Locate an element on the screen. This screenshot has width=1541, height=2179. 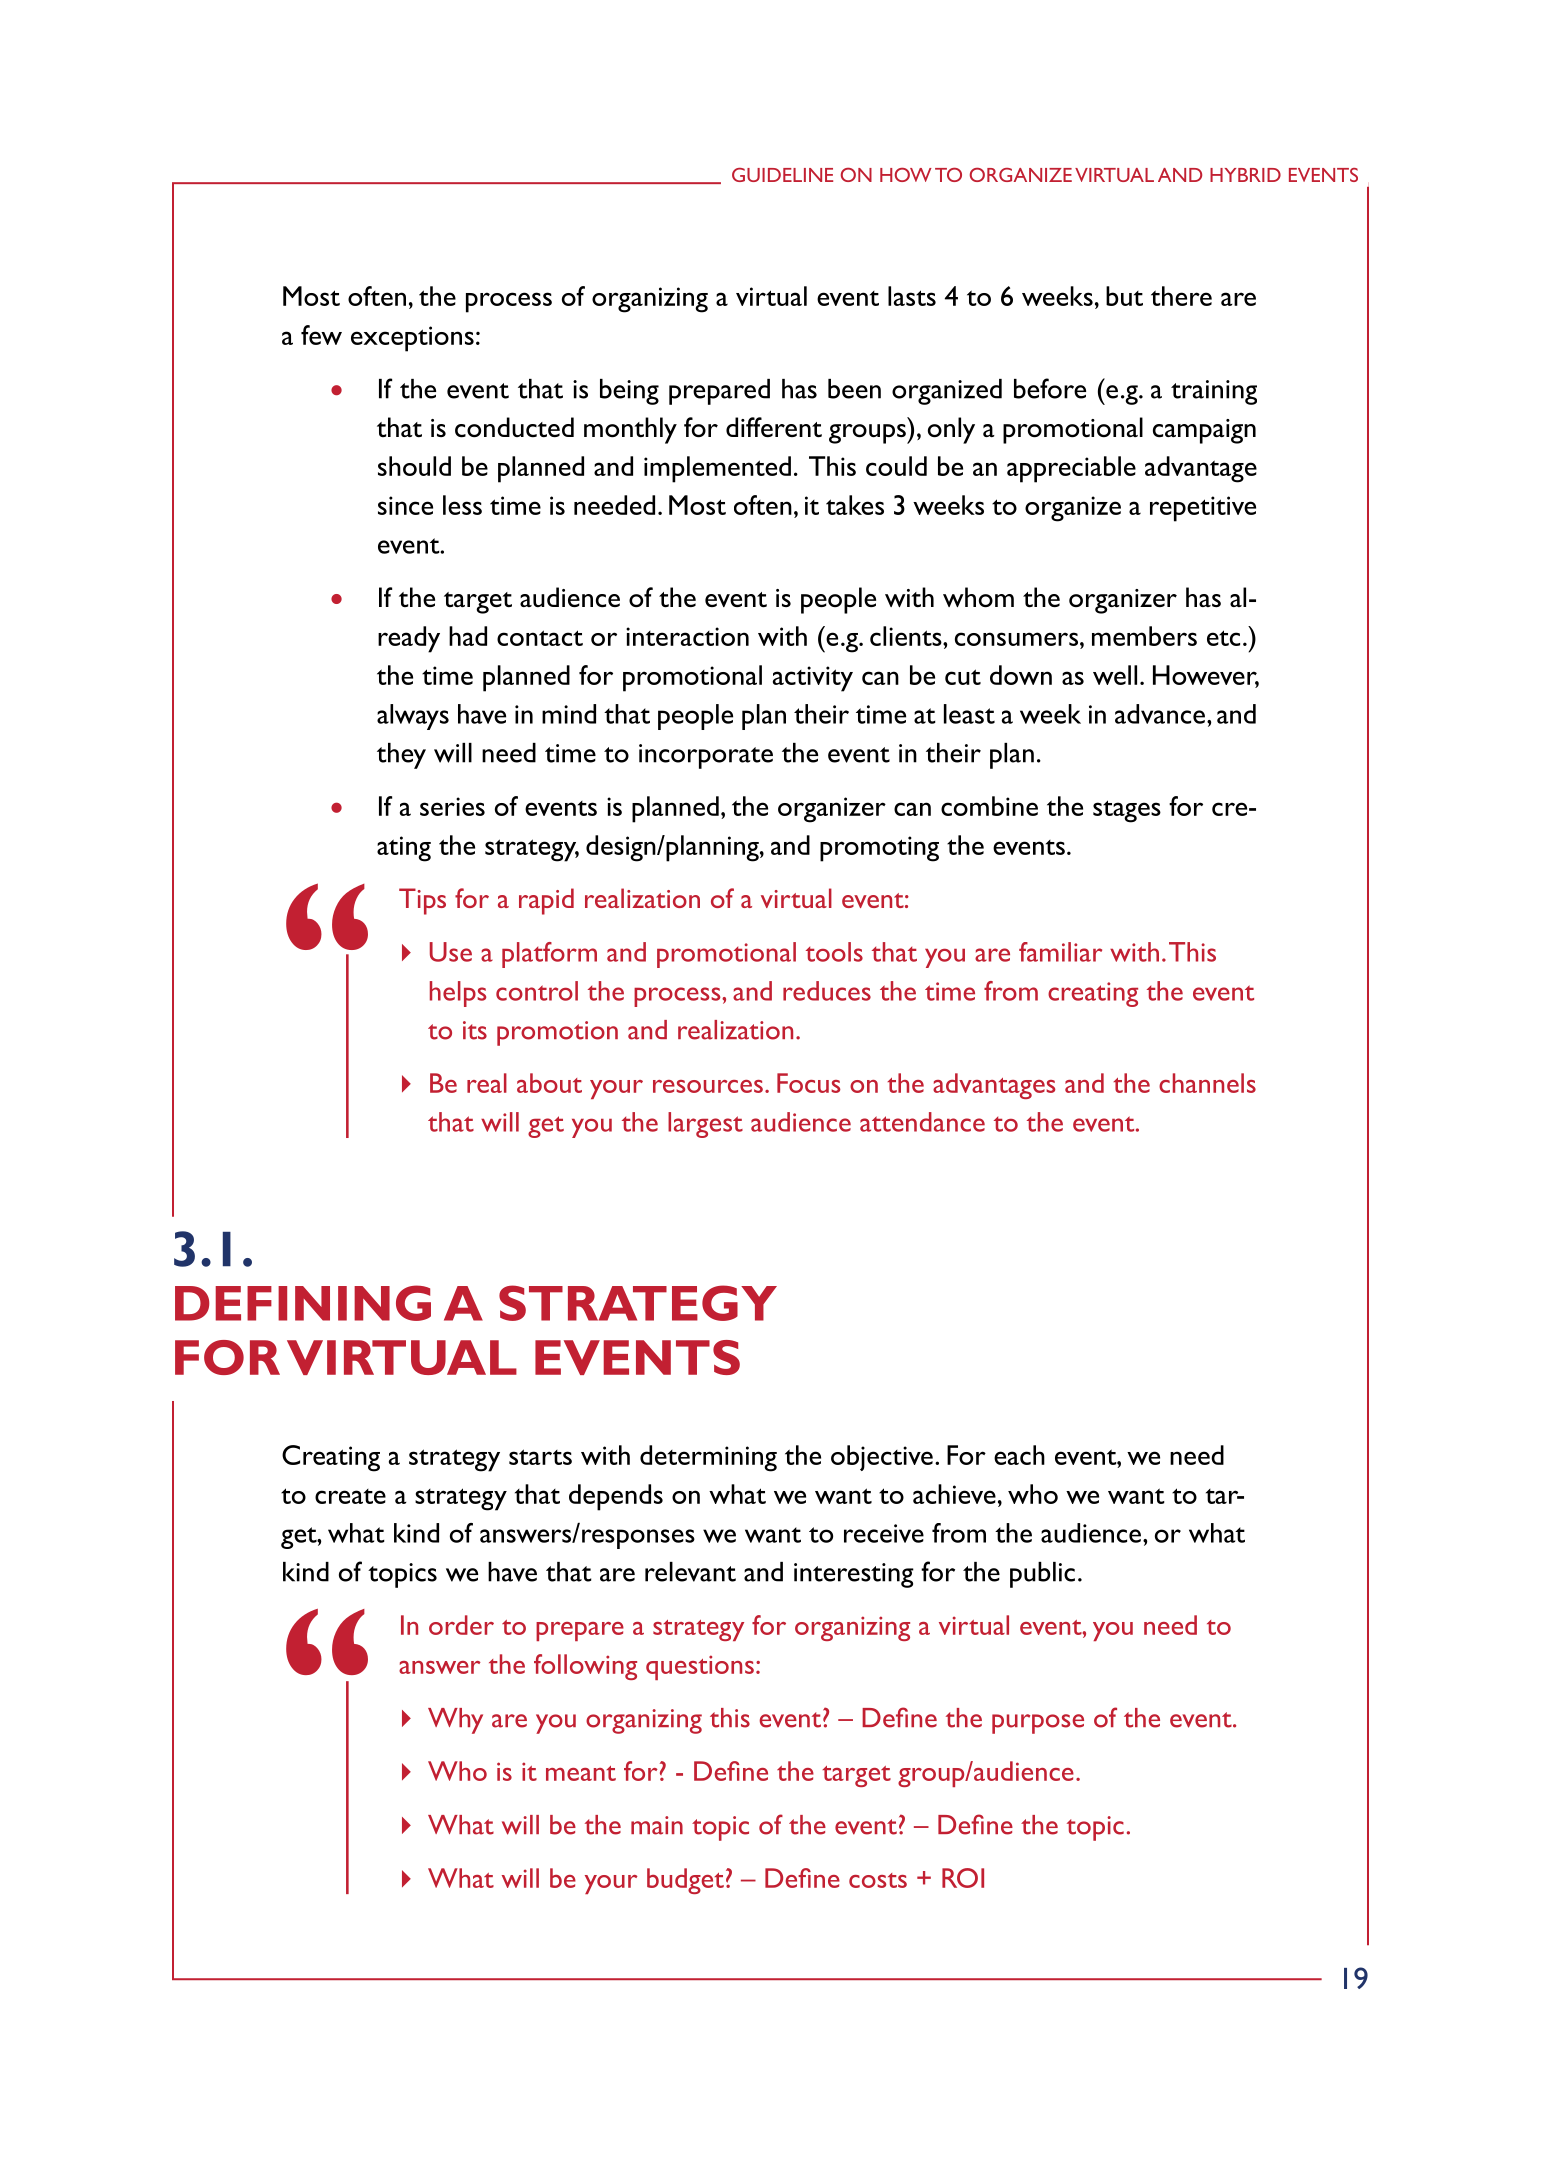
GUIDELINE is located at coordinates (782, 175).
